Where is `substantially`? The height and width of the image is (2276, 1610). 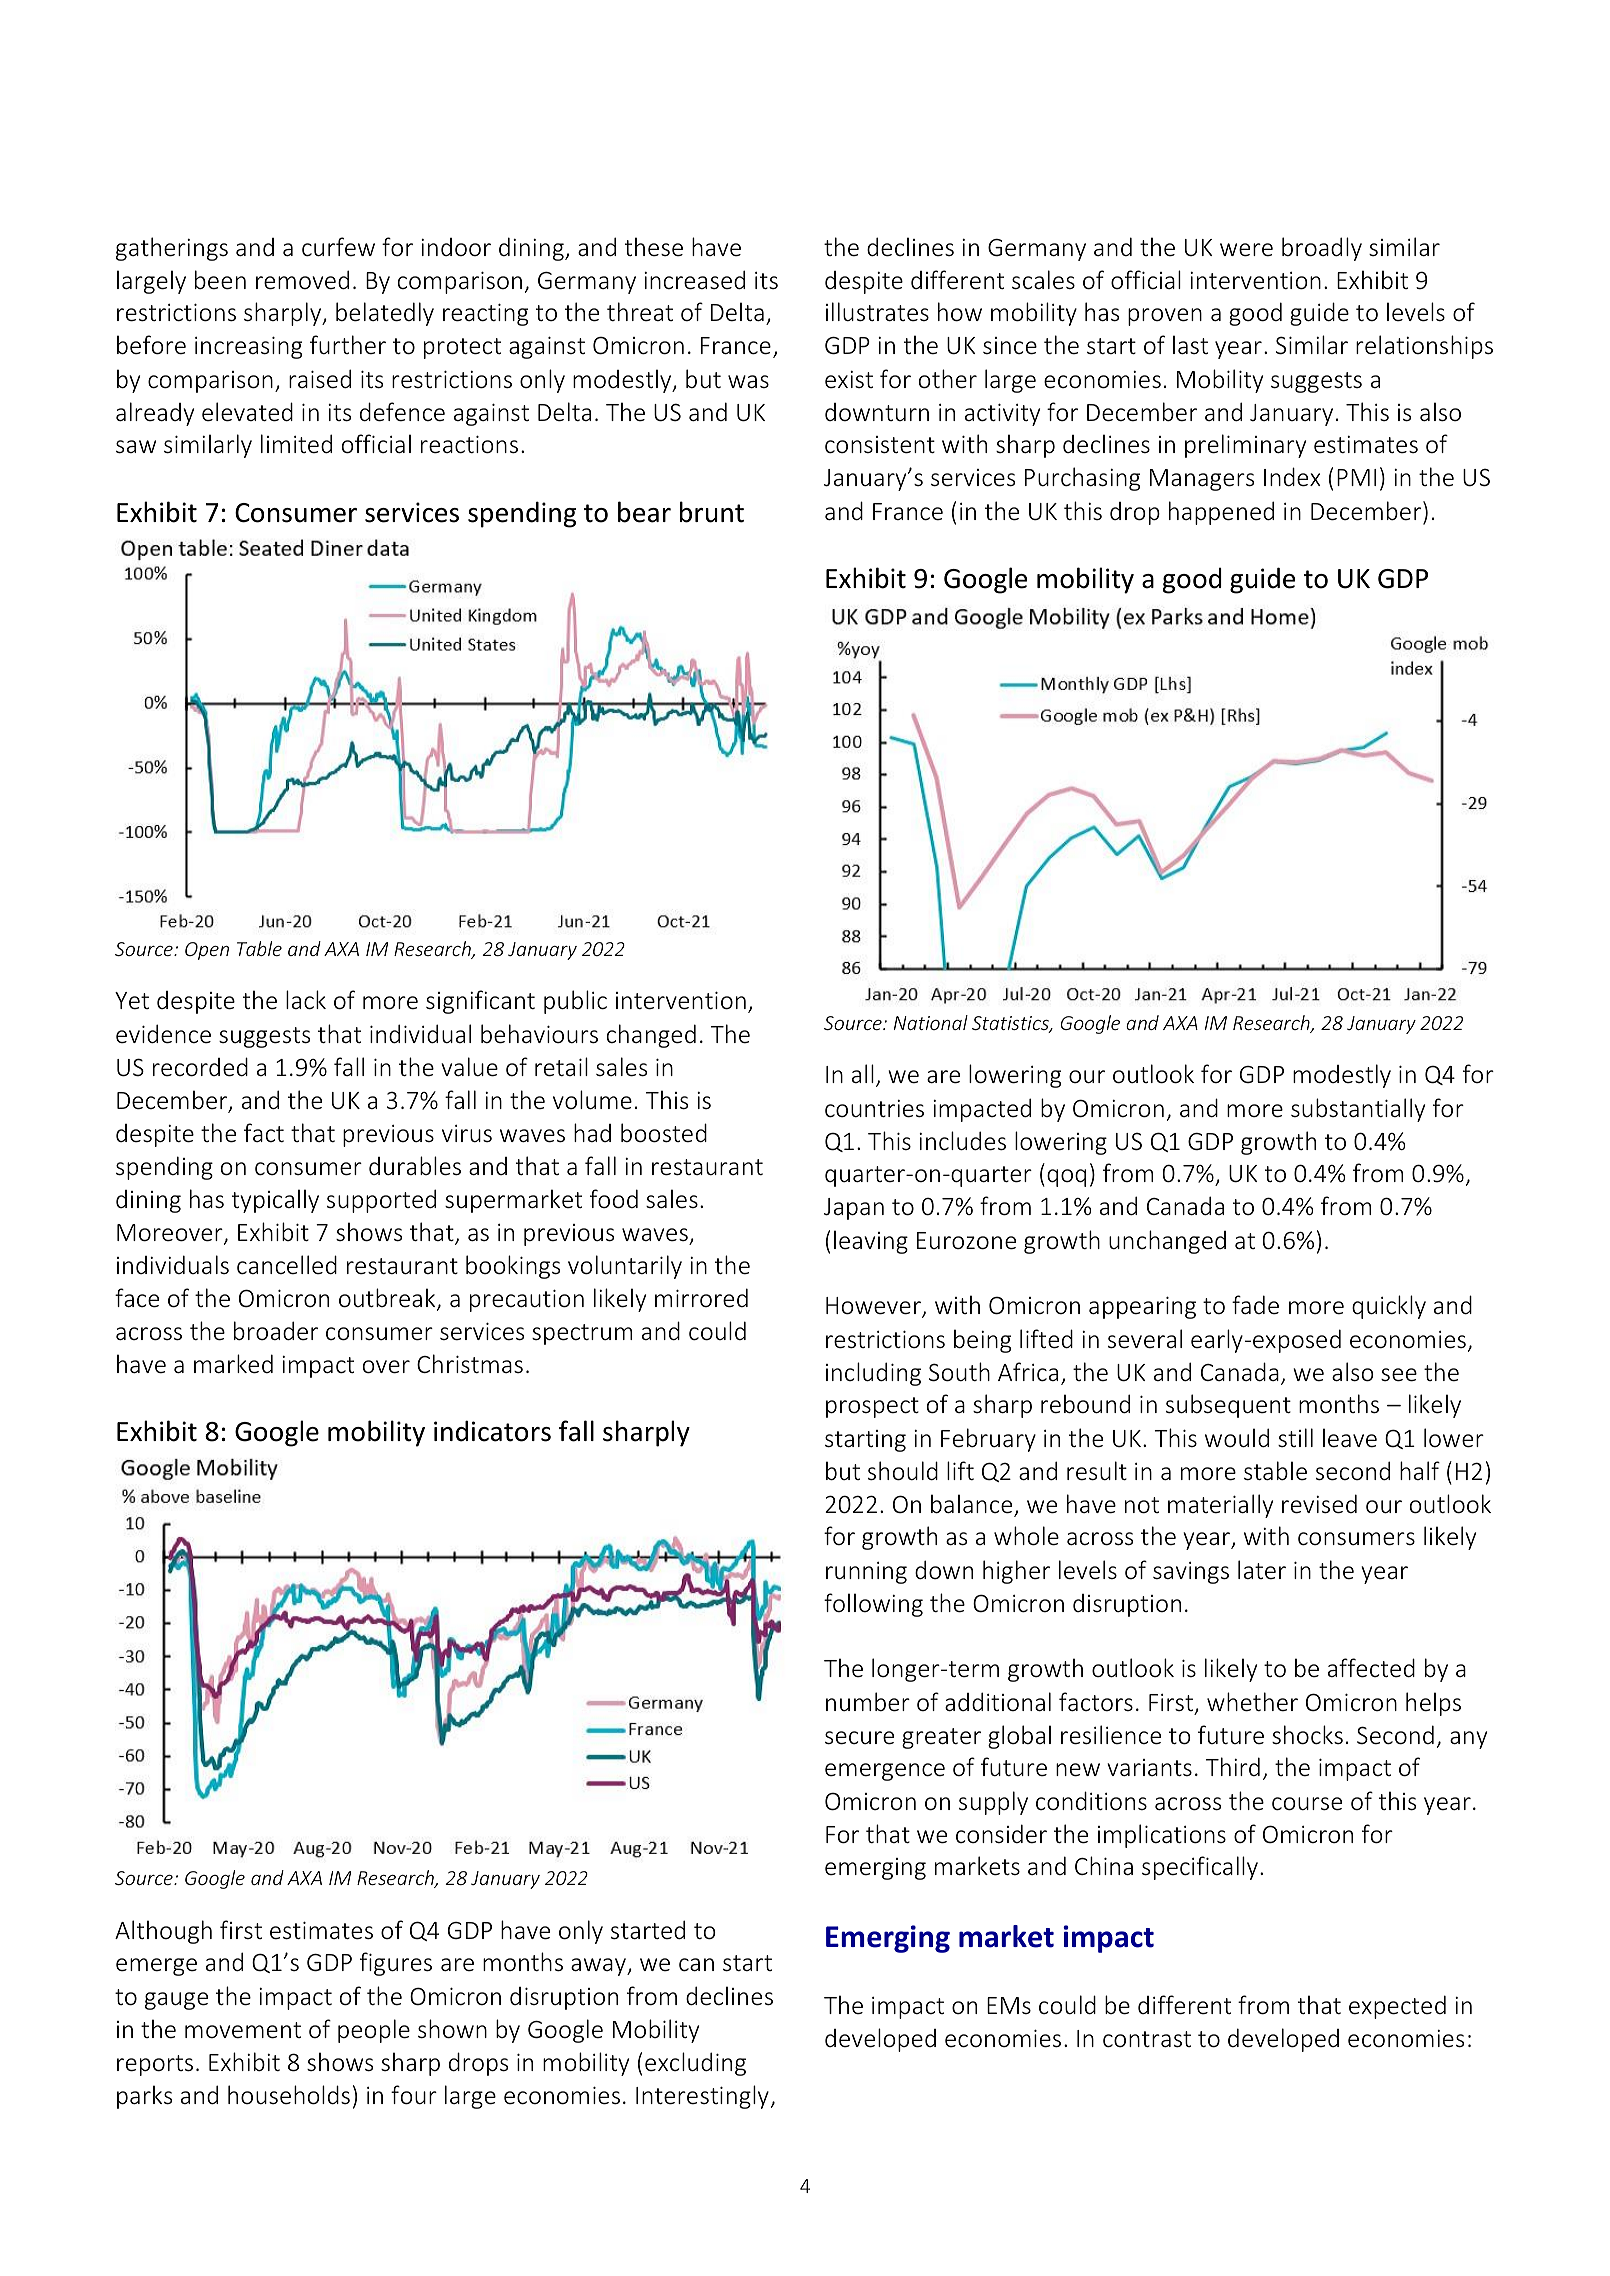
substantially is located at coordinates (1358, 1110).
